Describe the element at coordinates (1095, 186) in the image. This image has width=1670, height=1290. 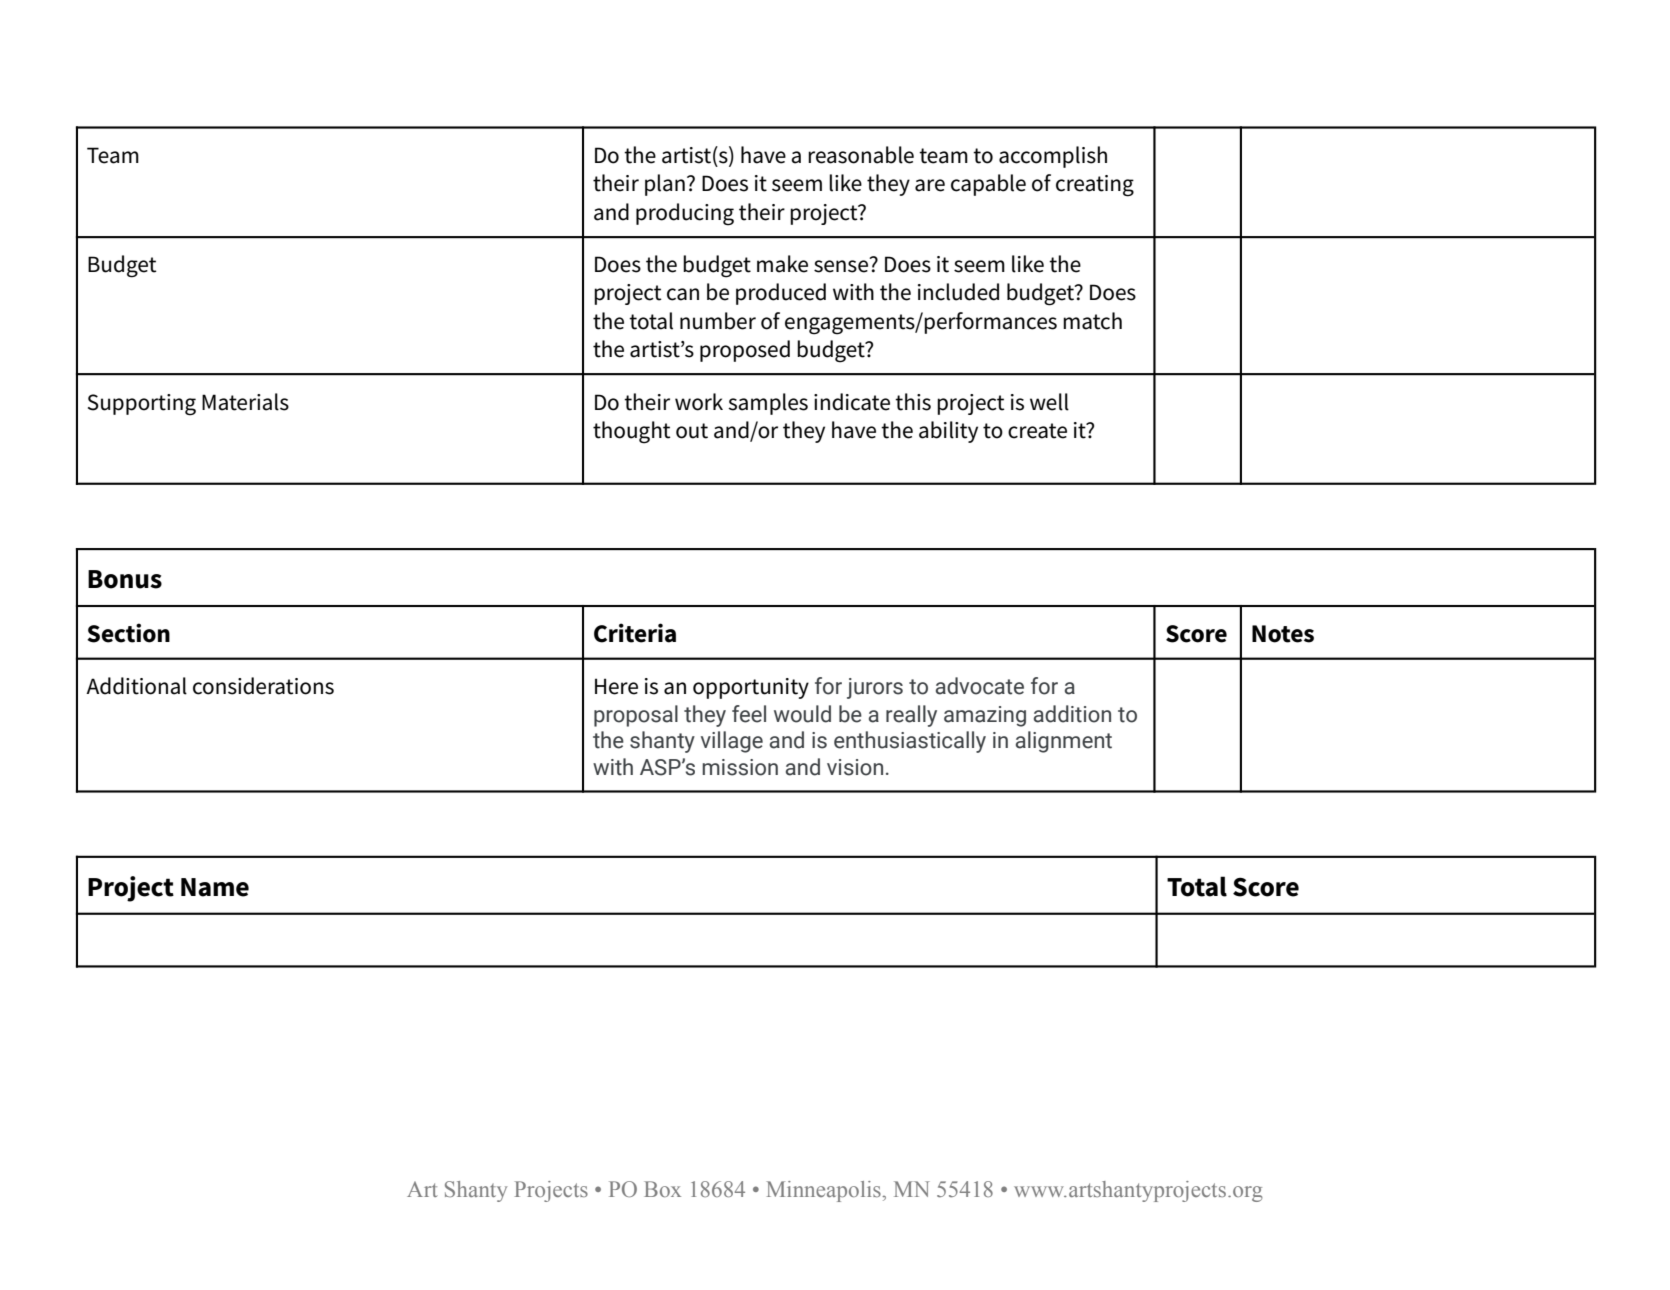
I see `creating` at that location.
